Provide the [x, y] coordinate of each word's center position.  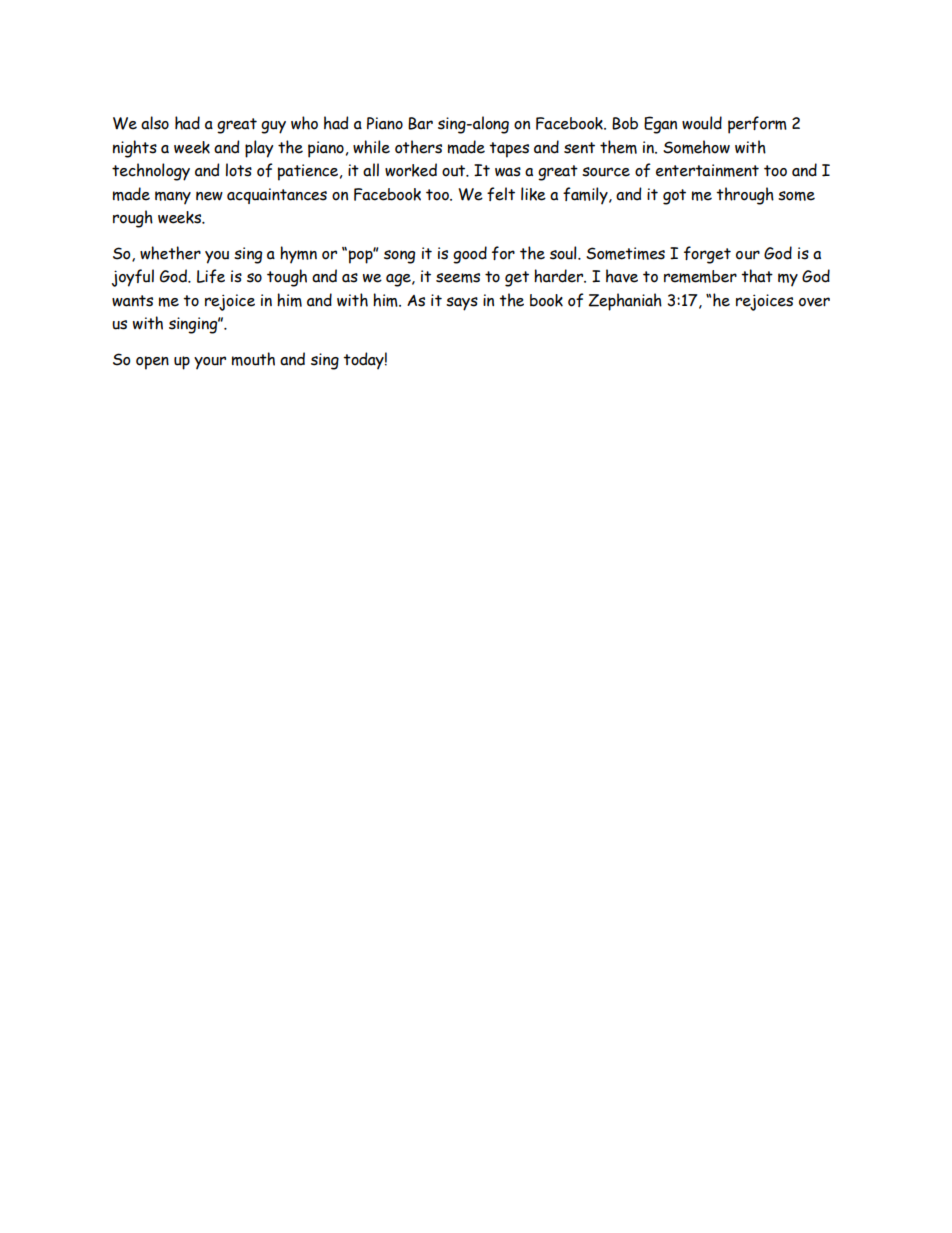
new [209, 196]
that [757, 276]
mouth [253, 359]
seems [458, 278]
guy [273, 127]
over [814, 302]
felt [501, 194]
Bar [420, 123]
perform [757, 125]
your [210, 363]
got [674, 197]
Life [211, 276]
